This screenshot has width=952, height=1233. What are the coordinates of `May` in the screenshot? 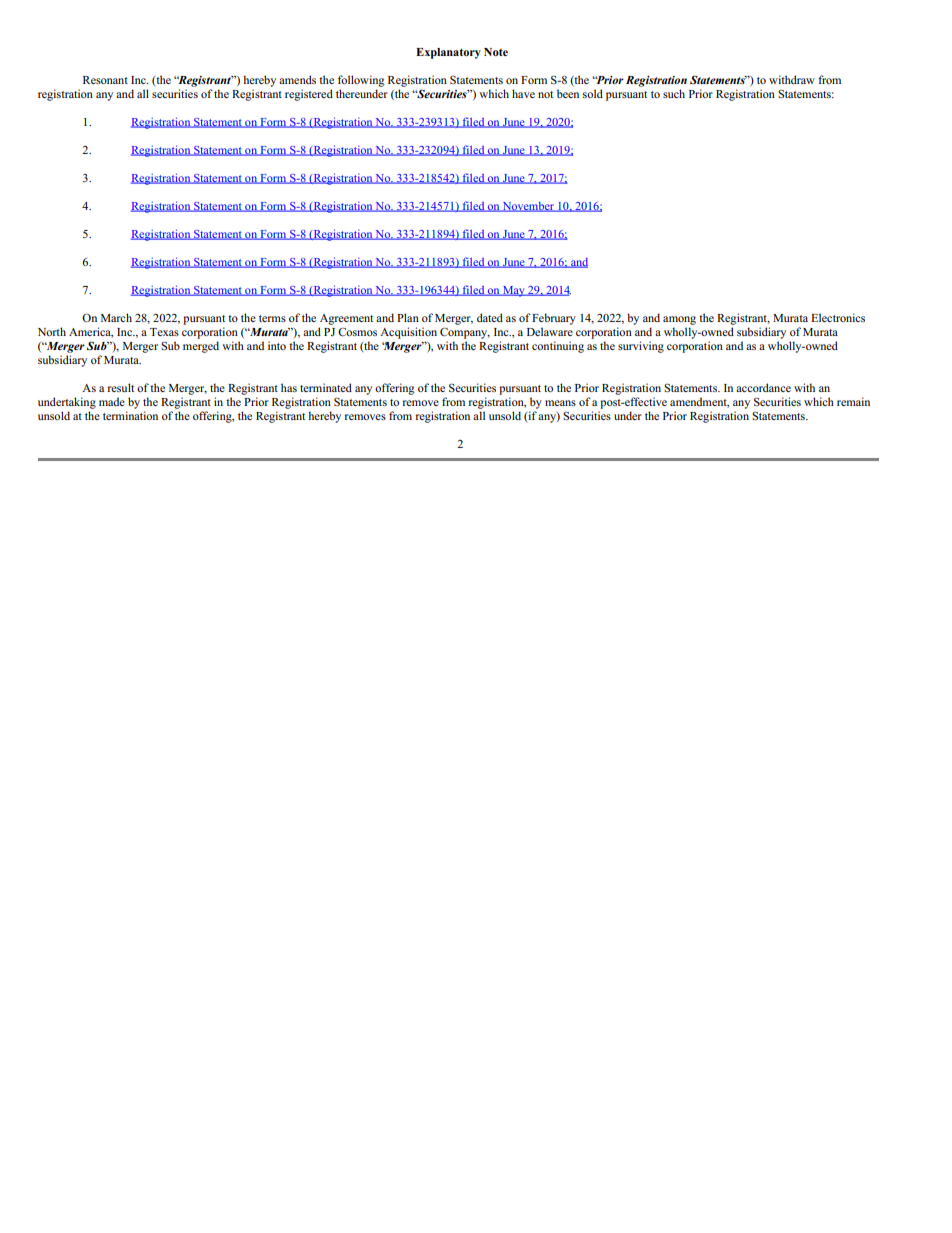 It's located at (514, 291).
